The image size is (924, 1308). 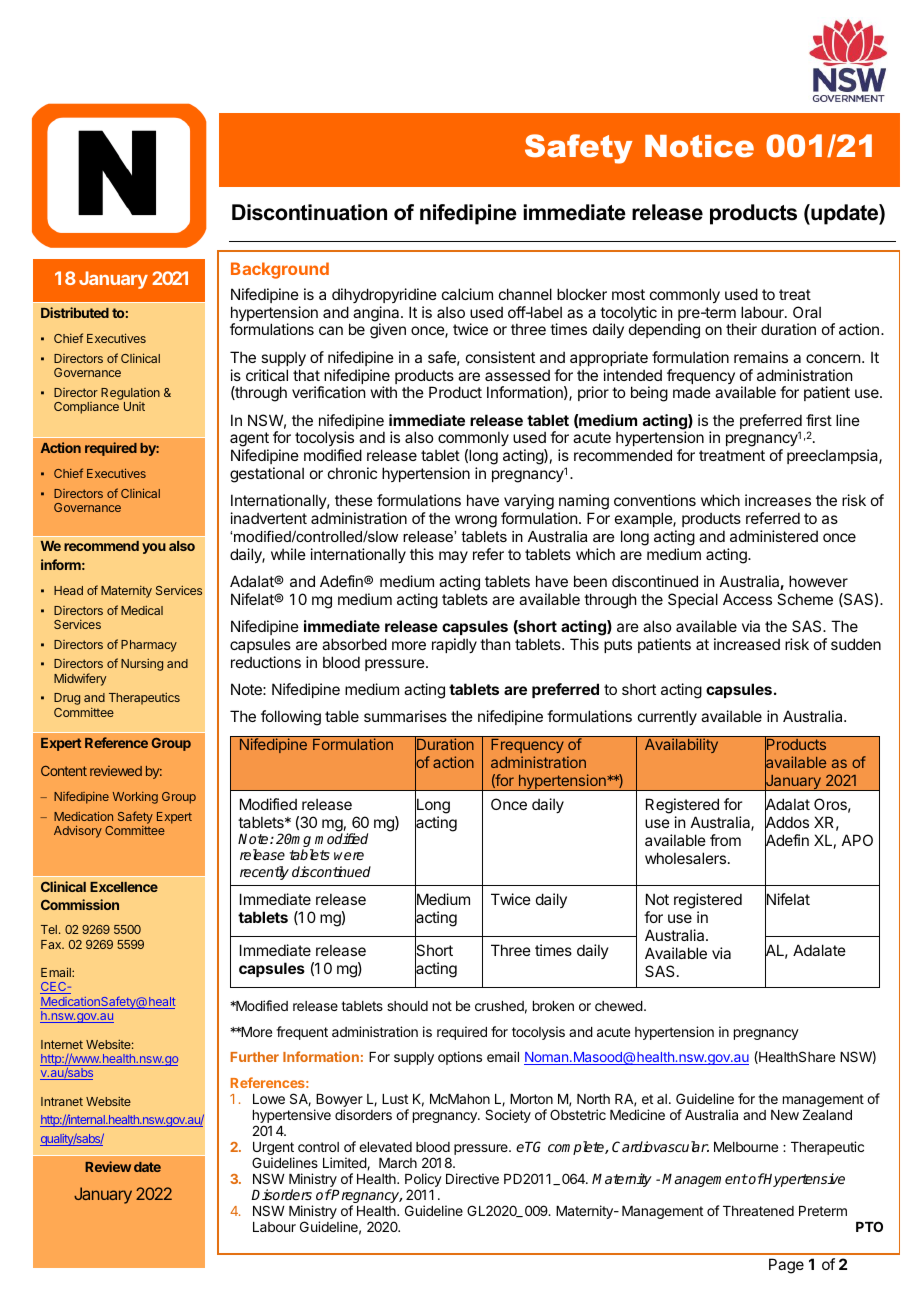 I want to click on options, so click(x=460, y=1058).
